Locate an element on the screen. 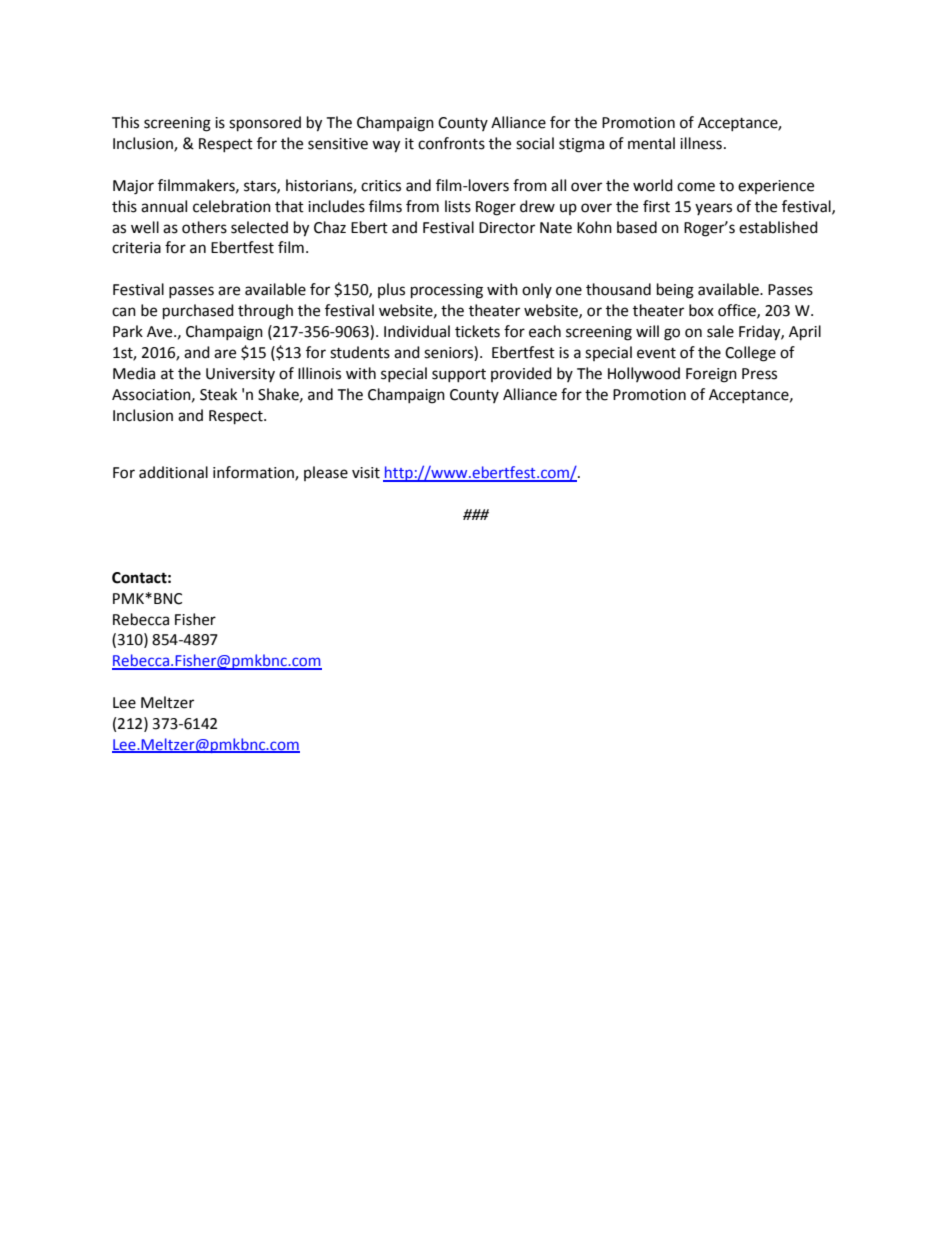 This screenshot has width=952, height=1233. additional is located at coordinates (173, 472).
